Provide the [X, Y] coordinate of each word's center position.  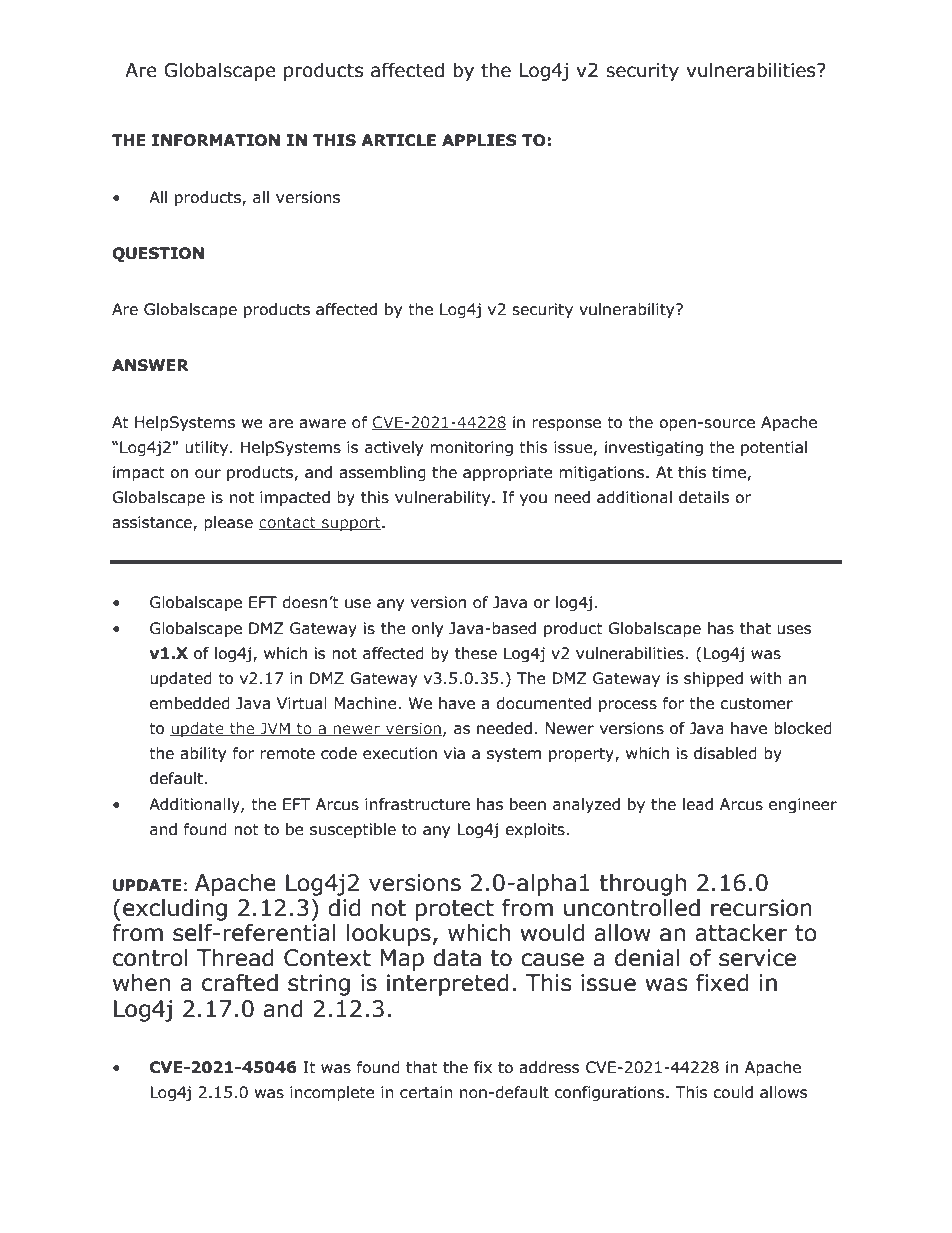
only [427, 629]
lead [698, 804]
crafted [240, 983]
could [733, 1092]
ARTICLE [398, 140]
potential [774, 448]
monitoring [471, 448]
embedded [190, 703]
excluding [175, 910]
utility [208, 448]
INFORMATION [216, 140]
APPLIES [479, 140]
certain [426, 1092]
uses [794, 630]
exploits [536, 830]
